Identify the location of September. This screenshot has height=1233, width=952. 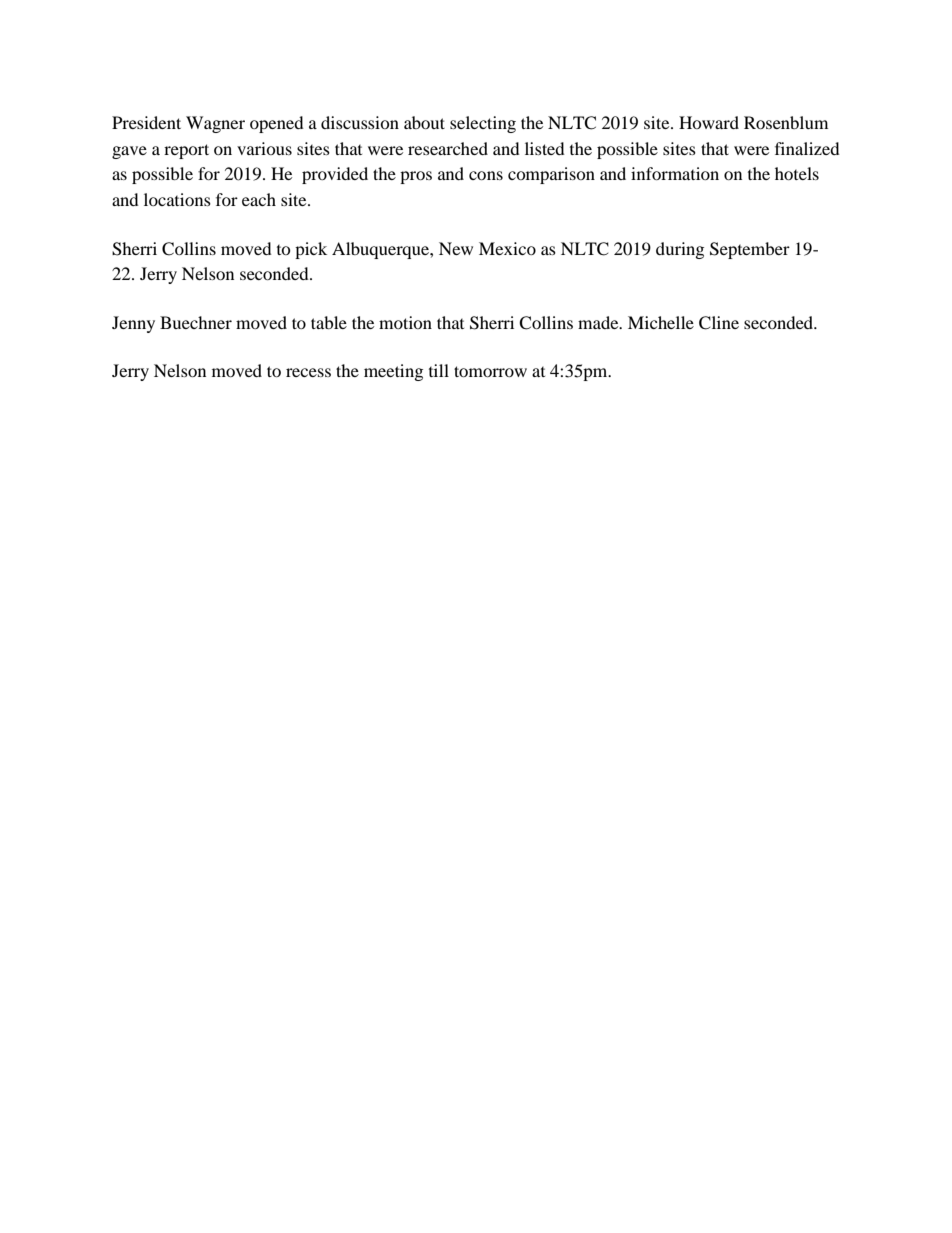
(750, 250).
